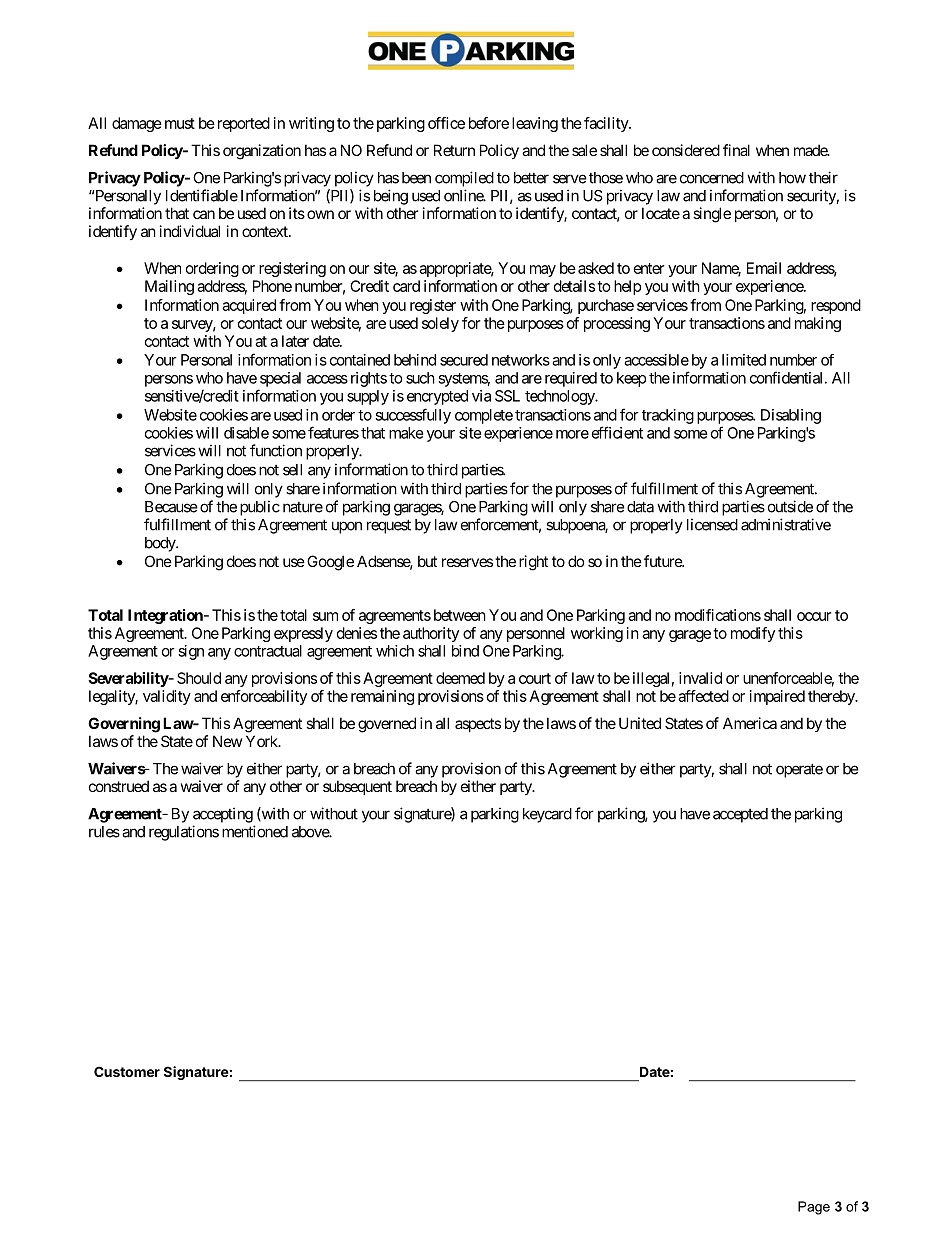 The height and width of the screenshot is (1233, 952). What do you see at coordinates (740, 815) in the screenshot?
I see `accepted` at bounding box center [740, 815].
